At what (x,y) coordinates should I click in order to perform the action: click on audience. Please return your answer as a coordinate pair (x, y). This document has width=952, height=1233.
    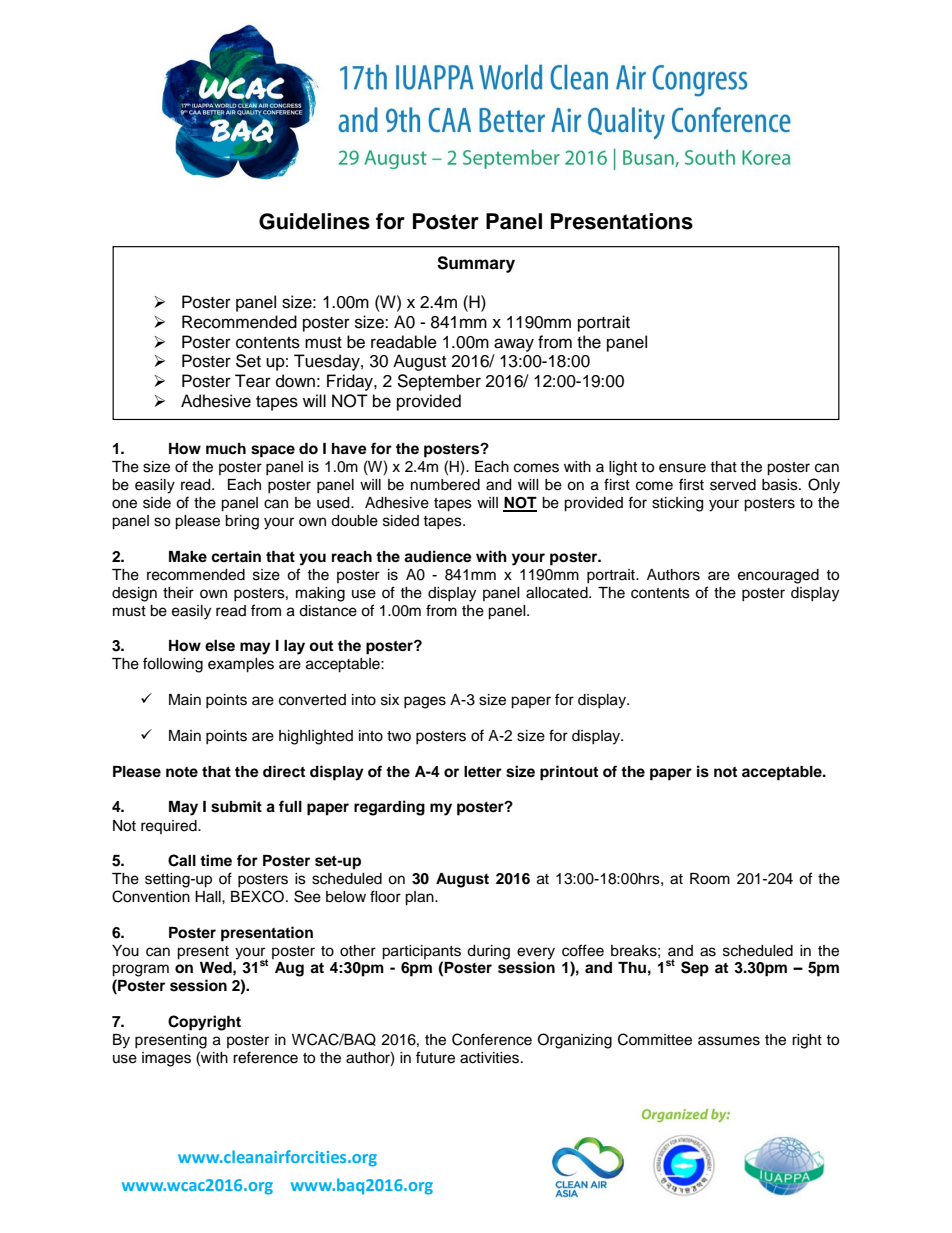
    Looking at the image, I should click on (438, 556).
